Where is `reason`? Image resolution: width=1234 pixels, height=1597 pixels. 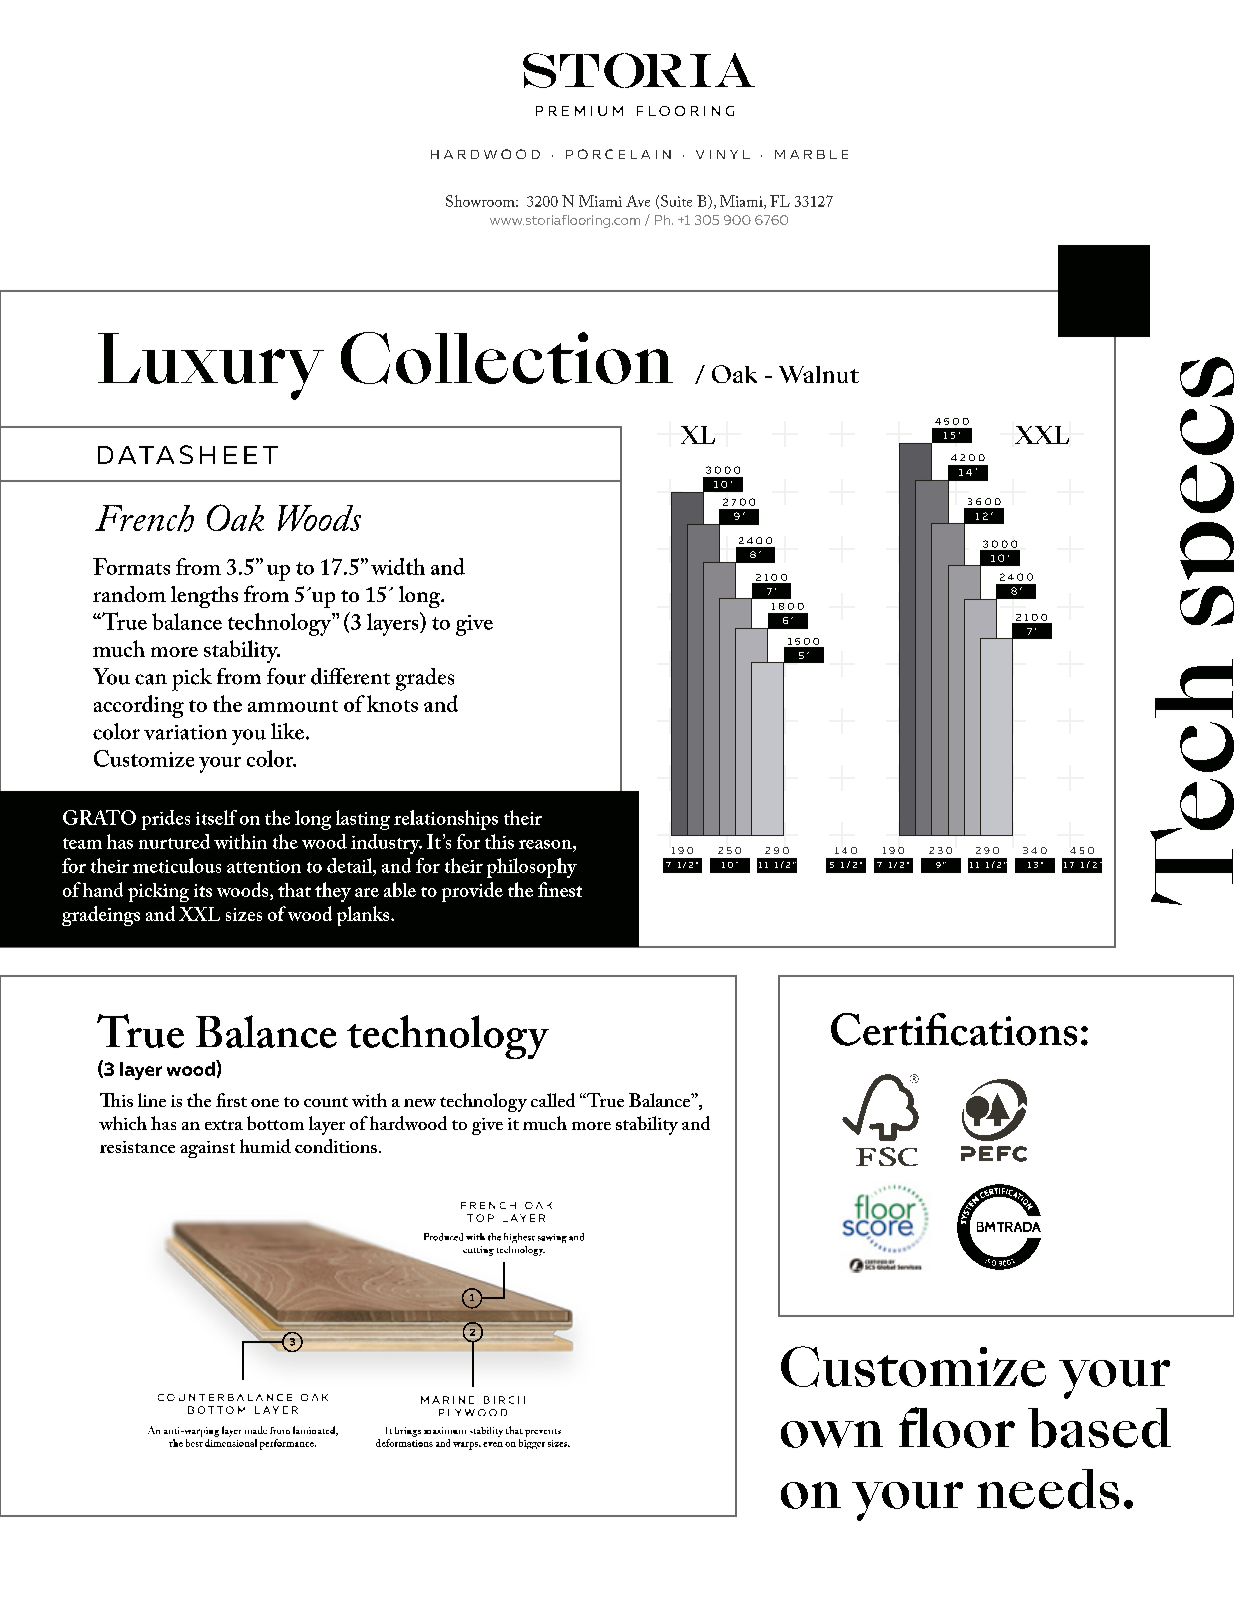 reason is located at coordinates (546, 844).
